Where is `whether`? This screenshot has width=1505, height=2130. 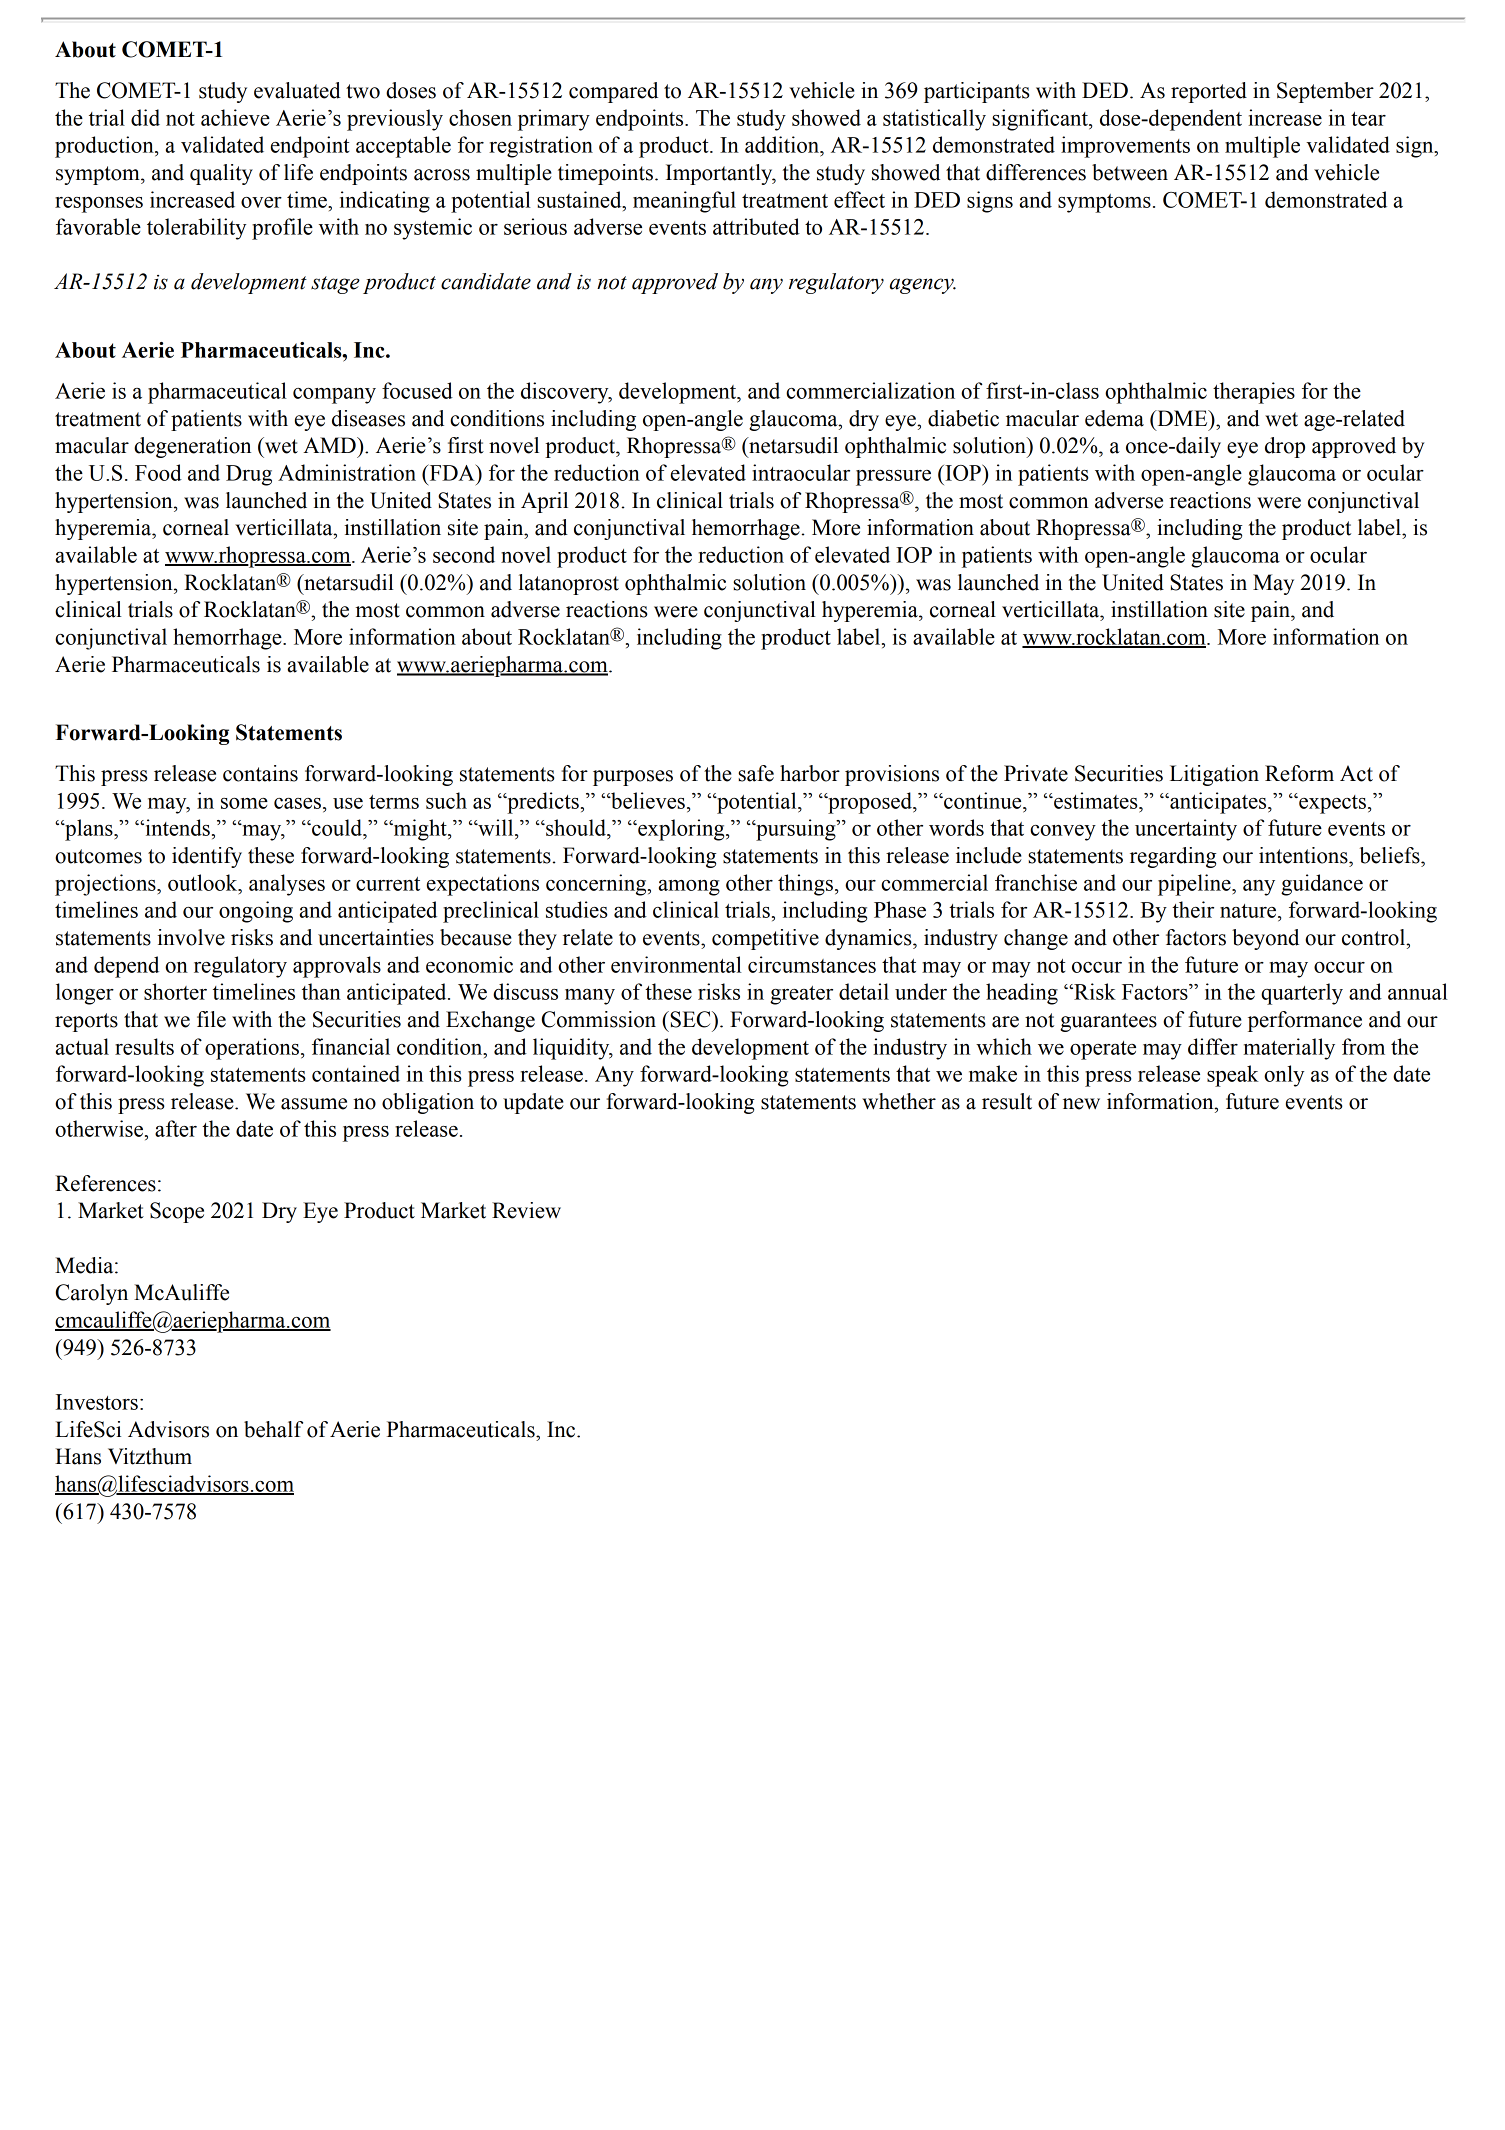 whether is located at coordinates (899, 1101).
